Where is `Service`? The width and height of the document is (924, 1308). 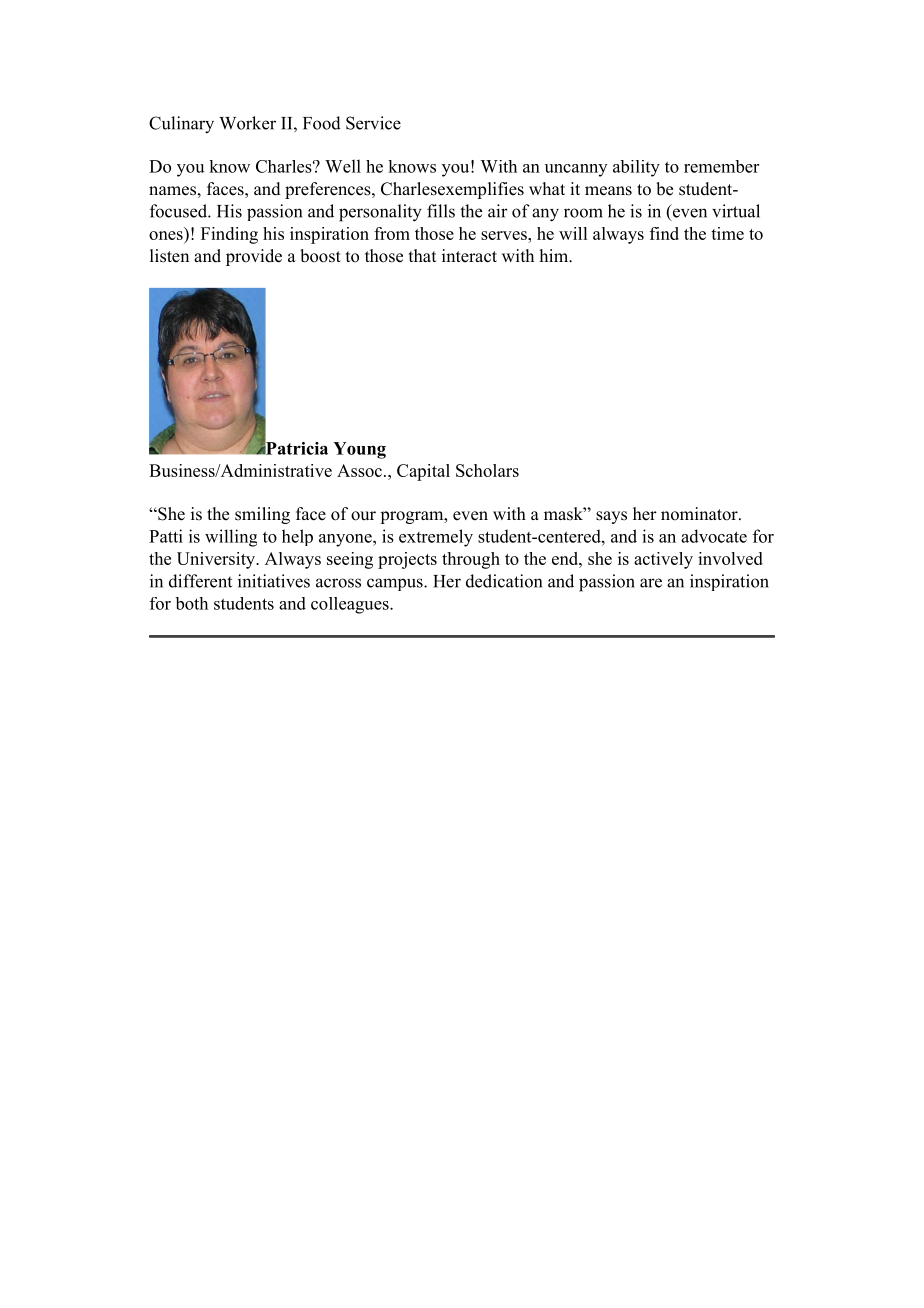 Service is located at coordinates (373, 123).
